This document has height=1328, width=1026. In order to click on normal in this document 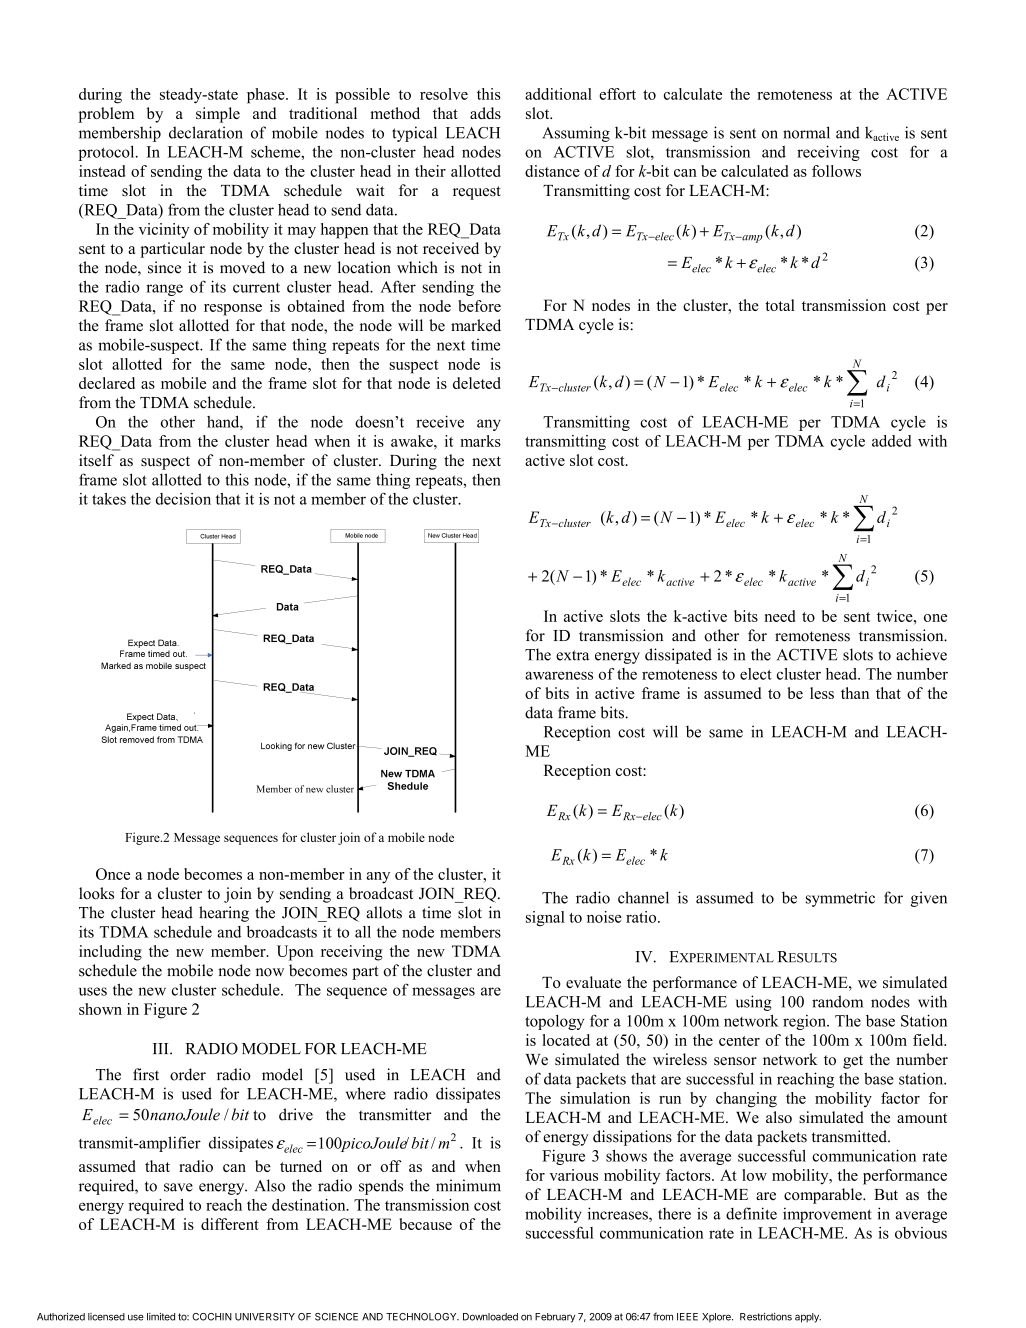, I will do `click(806, 132)`.
